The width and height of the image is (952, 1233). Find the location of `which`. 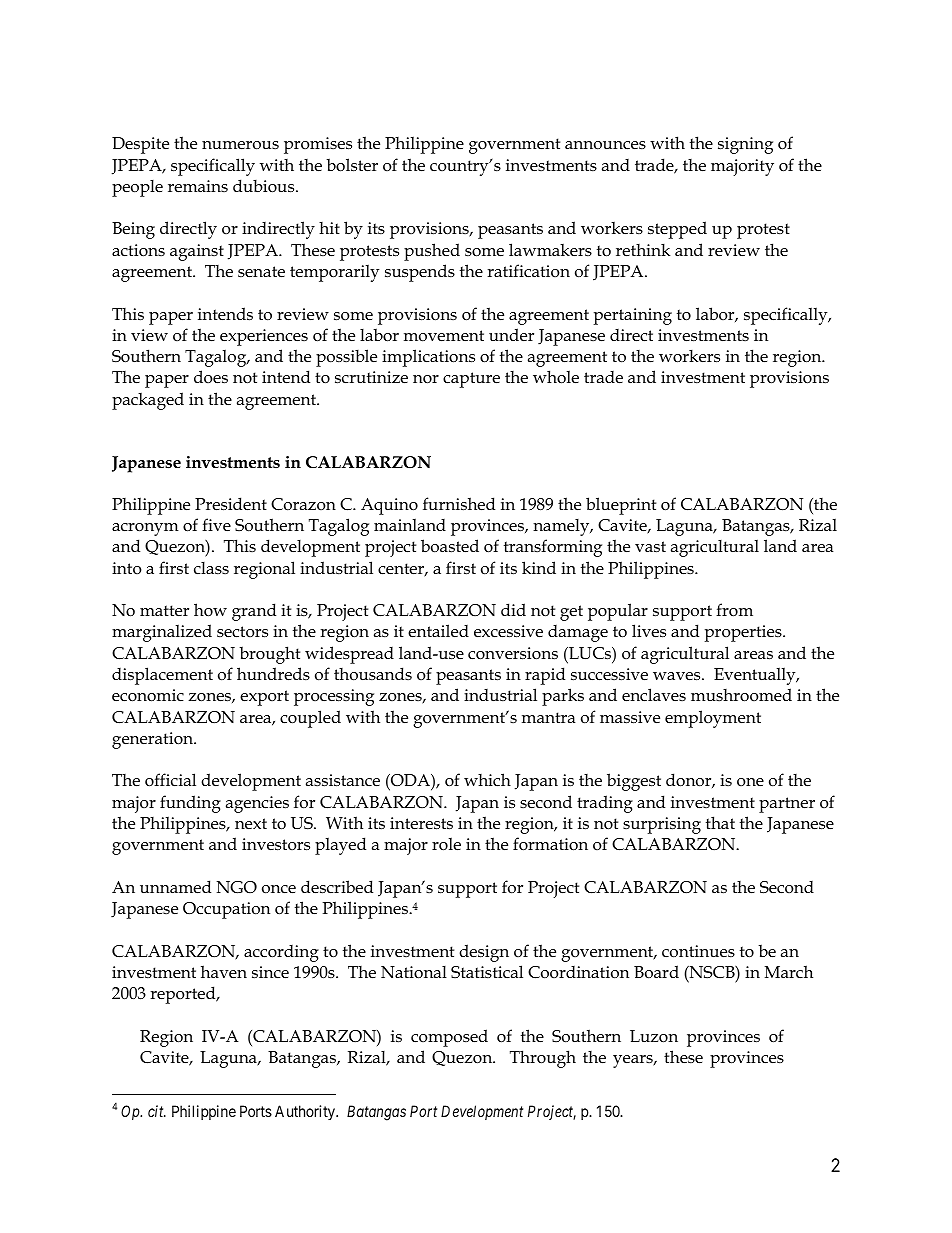

which is located at coordinates (487, 779).
